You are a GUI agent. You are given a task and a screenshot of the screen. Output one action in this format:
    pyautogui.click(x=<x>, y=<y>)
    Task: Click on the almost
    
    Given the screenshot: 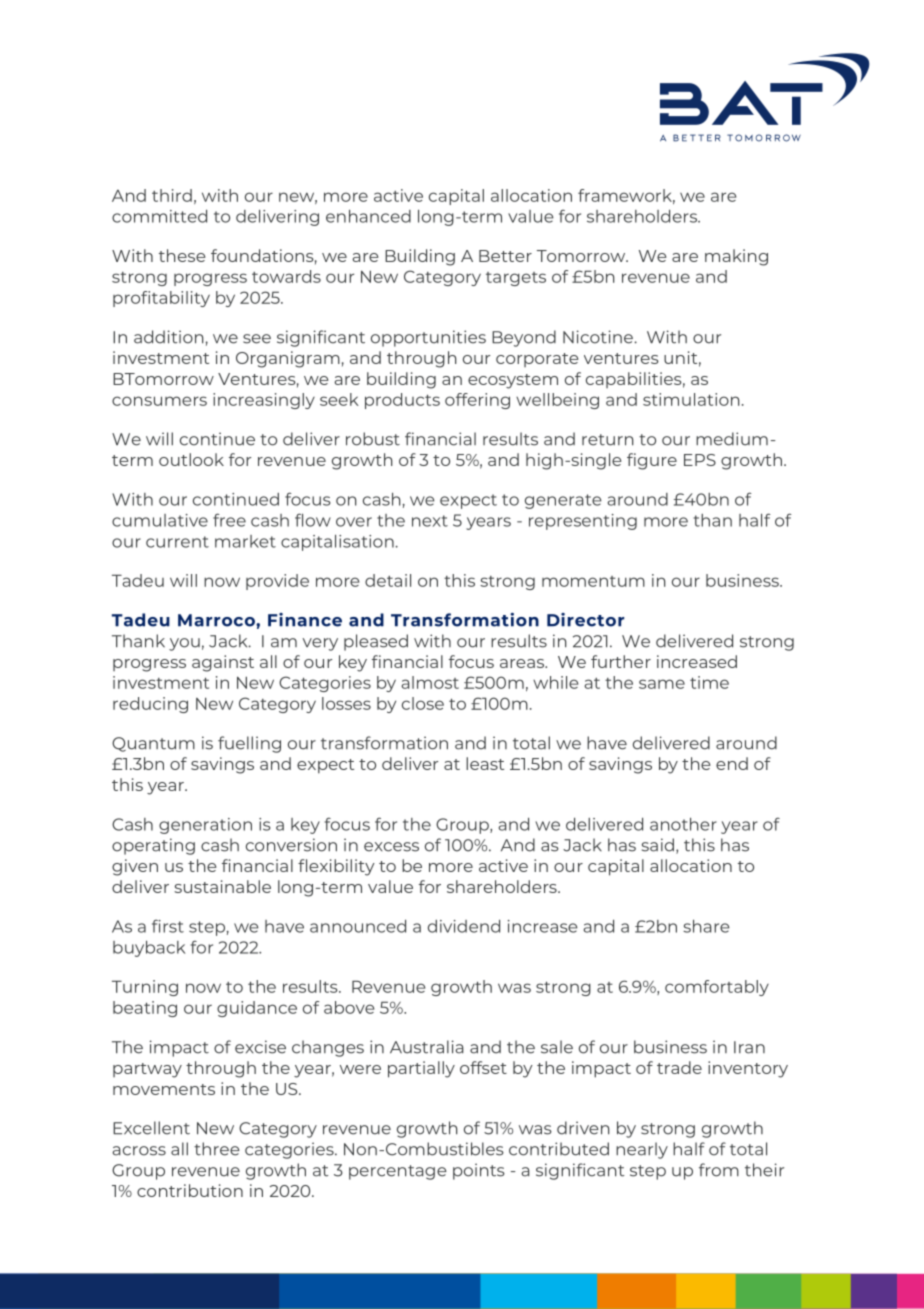 What is the action you would take?
    pyautogui.click(x=430, y=682)
